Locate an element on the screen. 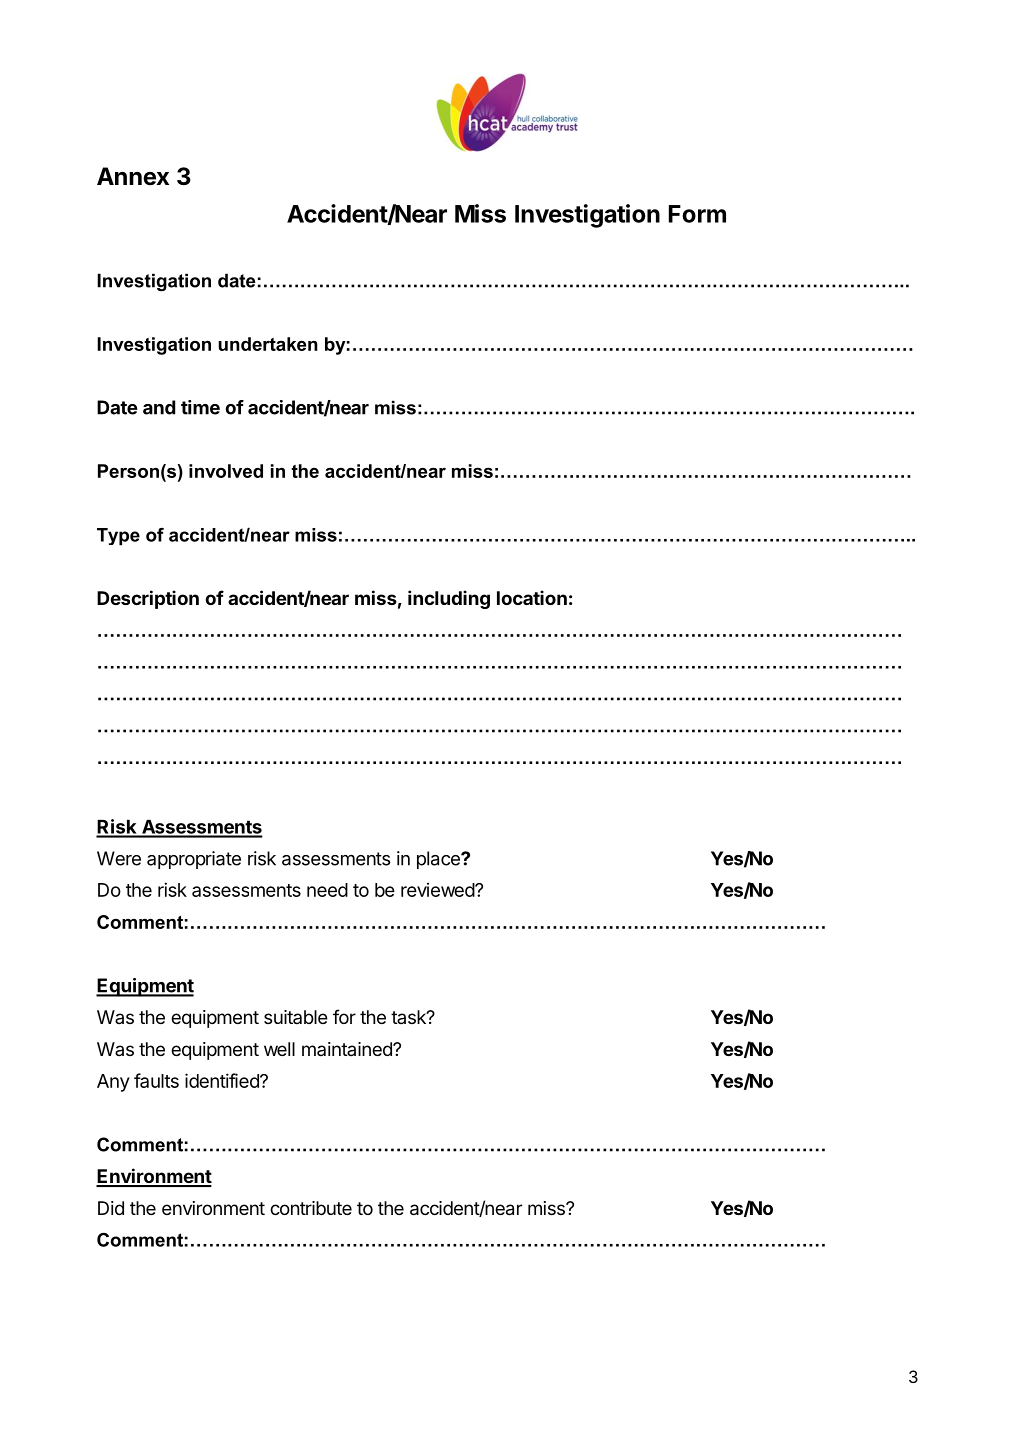  Form is located at coordinates (697, 214).
